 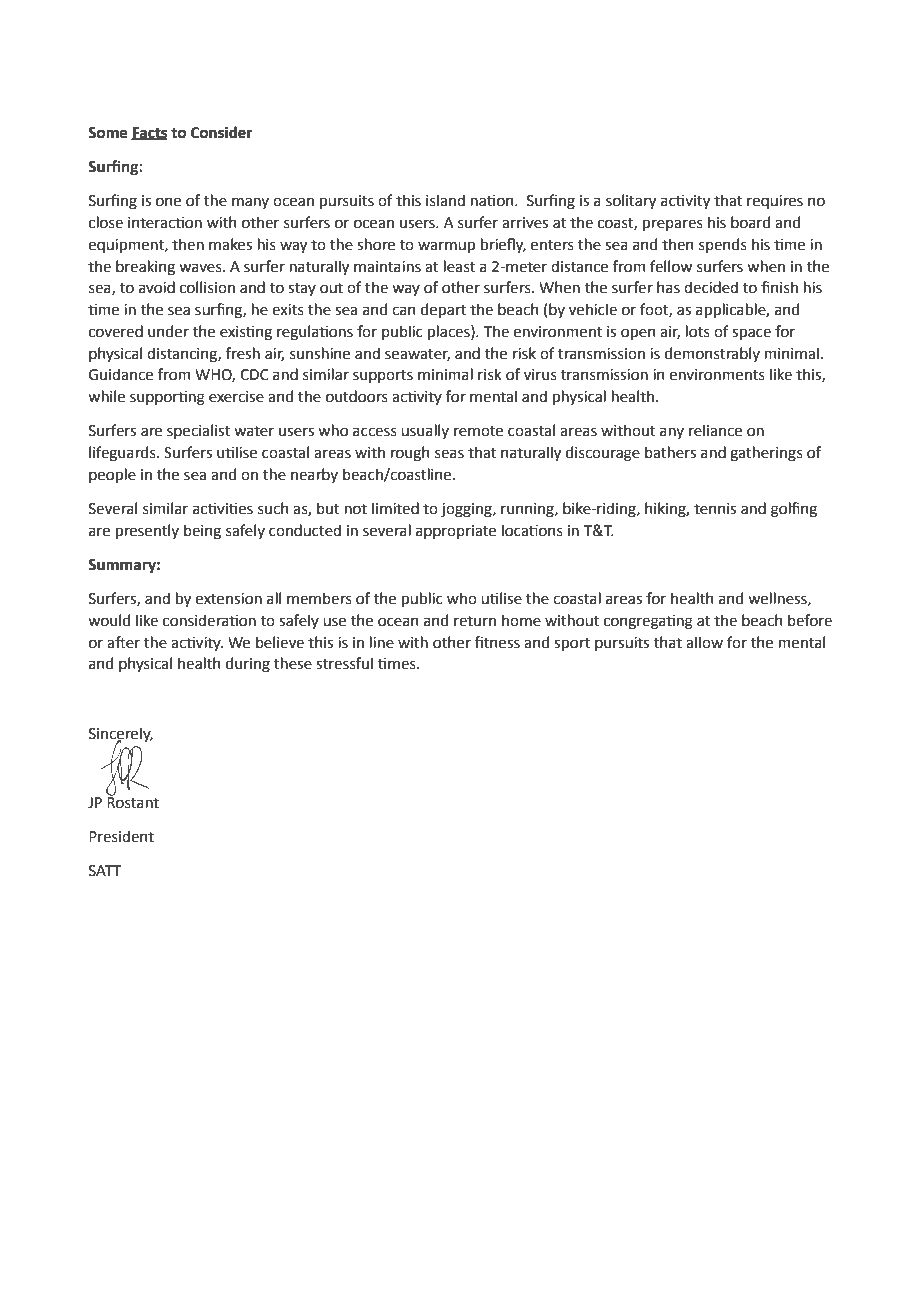 I want to click on extension, so click(x=229, y=599).
